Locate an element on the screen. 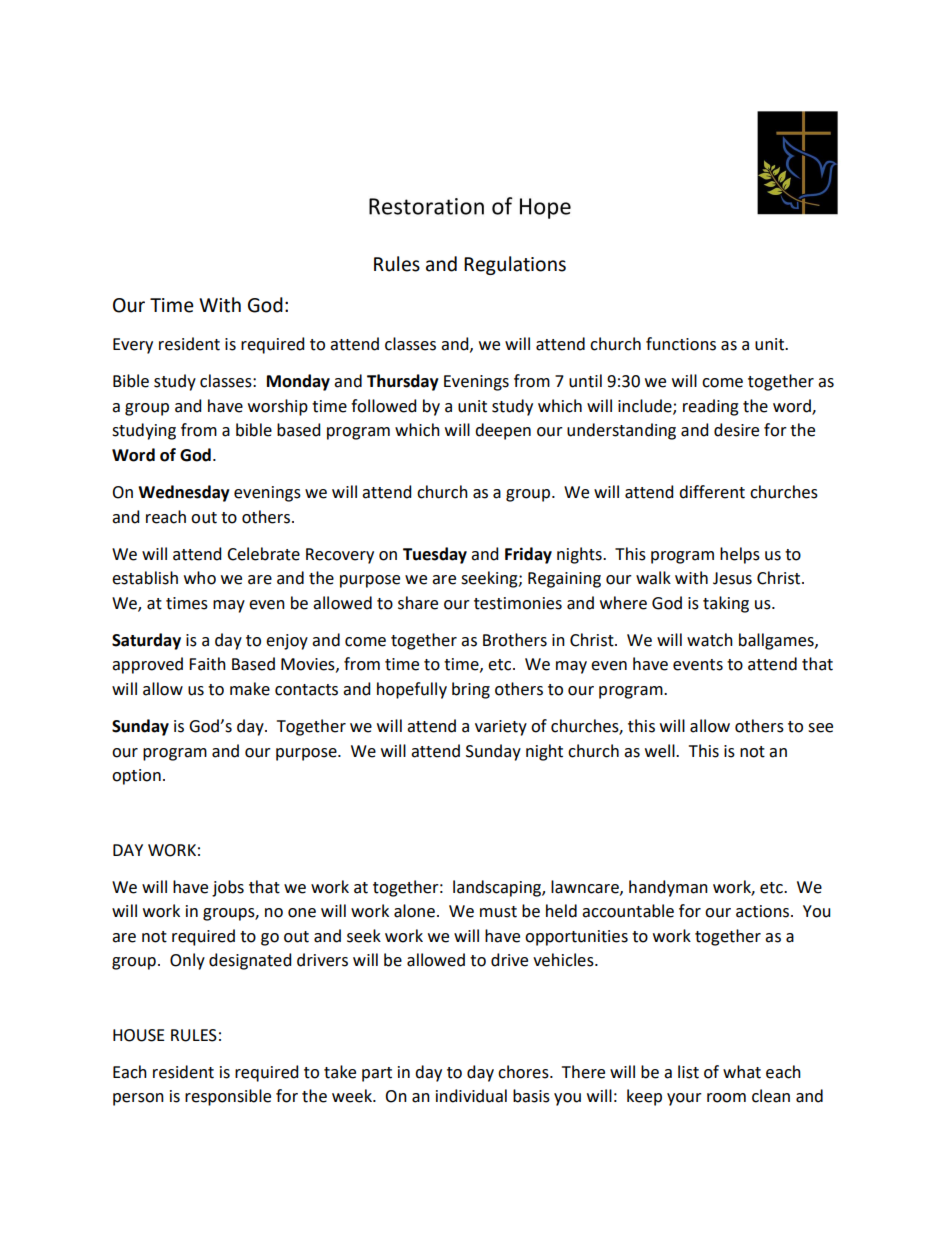  well is located at coordinates (661, 751).
